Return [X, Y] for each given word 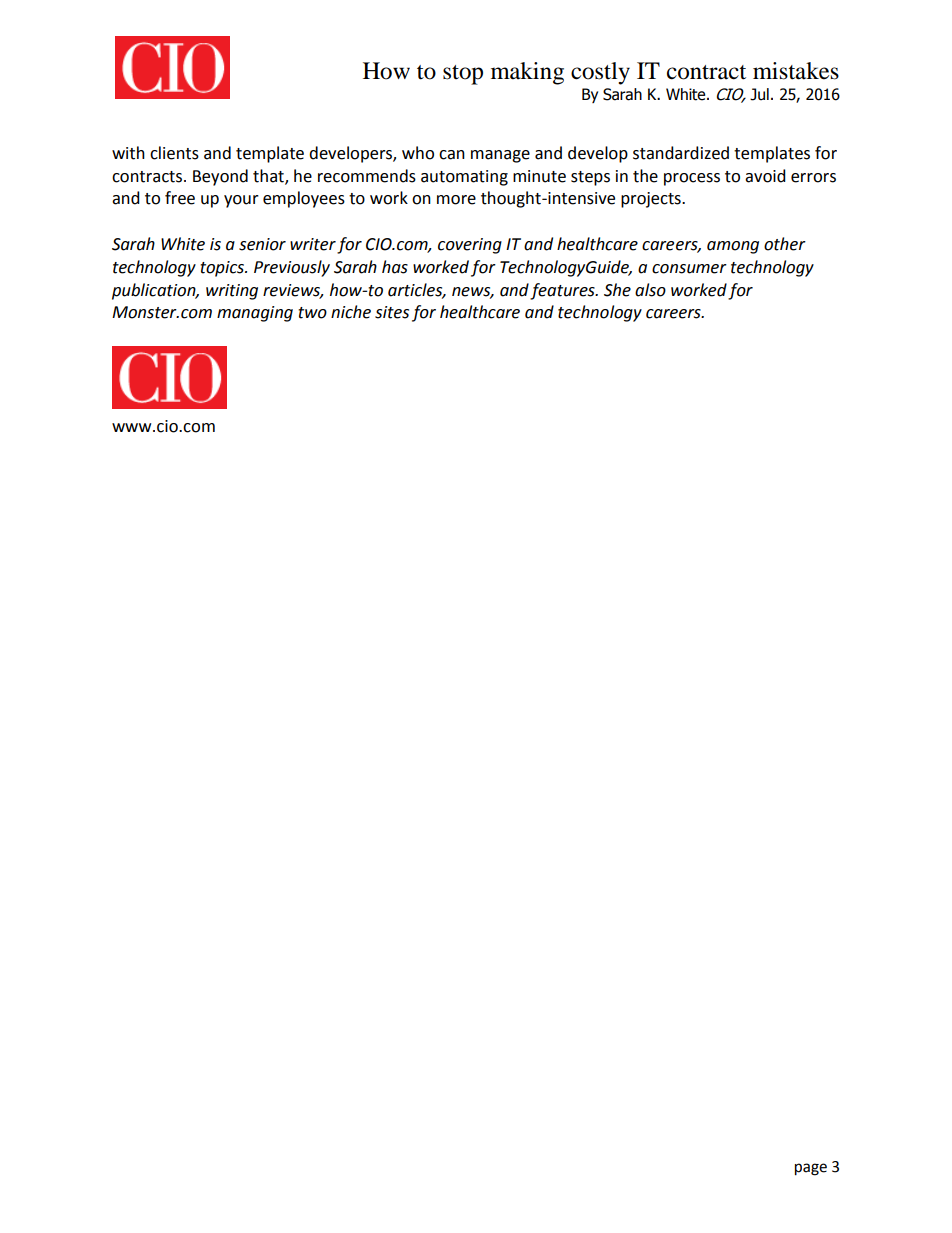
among [733, 247]
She [617, 290]
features [563, 291]
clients [174, 153]
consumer [689, 269]
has [395, 267]
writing [232, 292]
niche [351, 312]
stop [463, 75]
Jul [759, 94]
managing [255, 314]
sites [392, 312]
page [811, 1169]
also [650, 290]
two [312, 313]
